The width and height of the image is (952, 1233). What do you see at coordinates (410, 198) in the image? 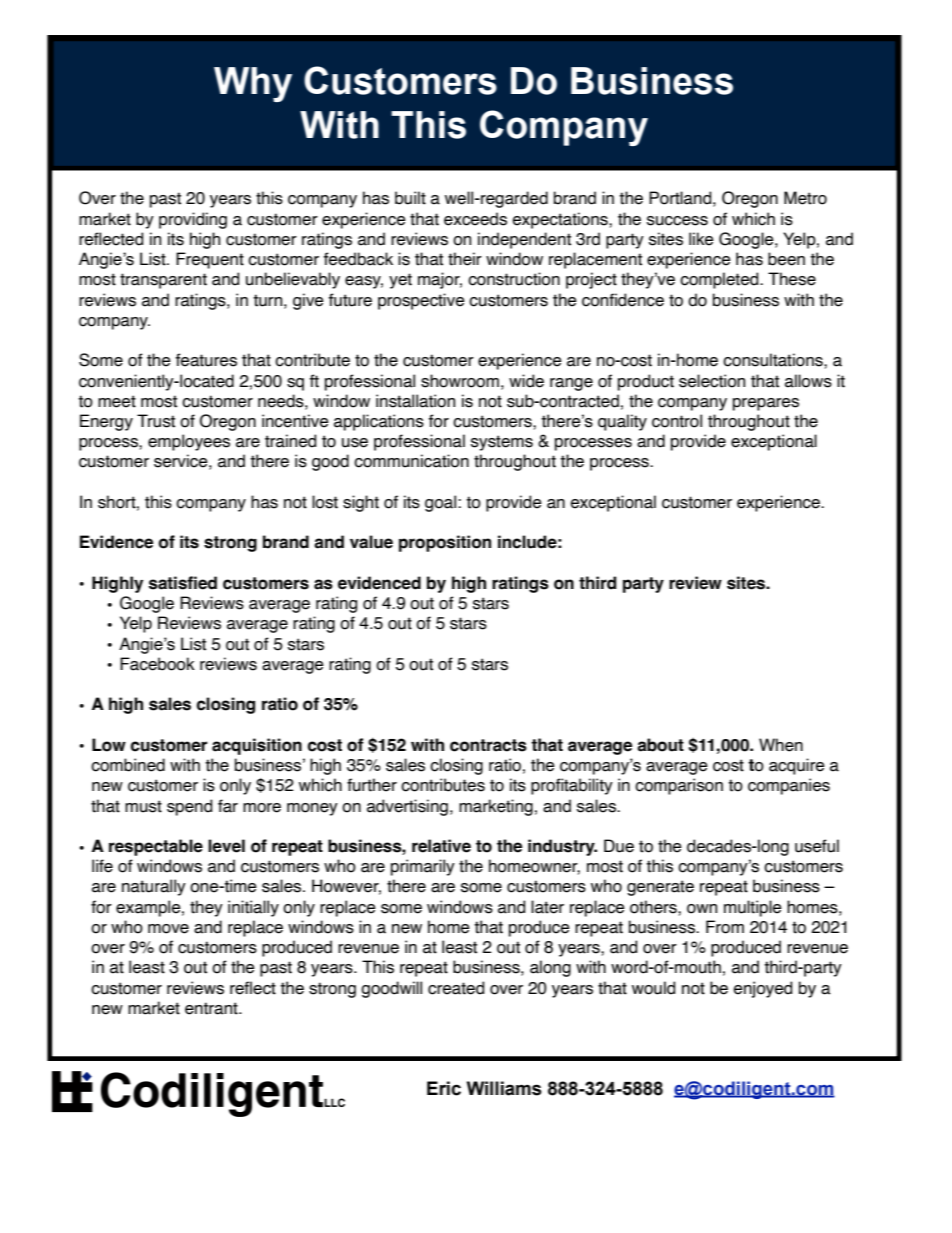
I see `built` at bounding box center [410, 198].
